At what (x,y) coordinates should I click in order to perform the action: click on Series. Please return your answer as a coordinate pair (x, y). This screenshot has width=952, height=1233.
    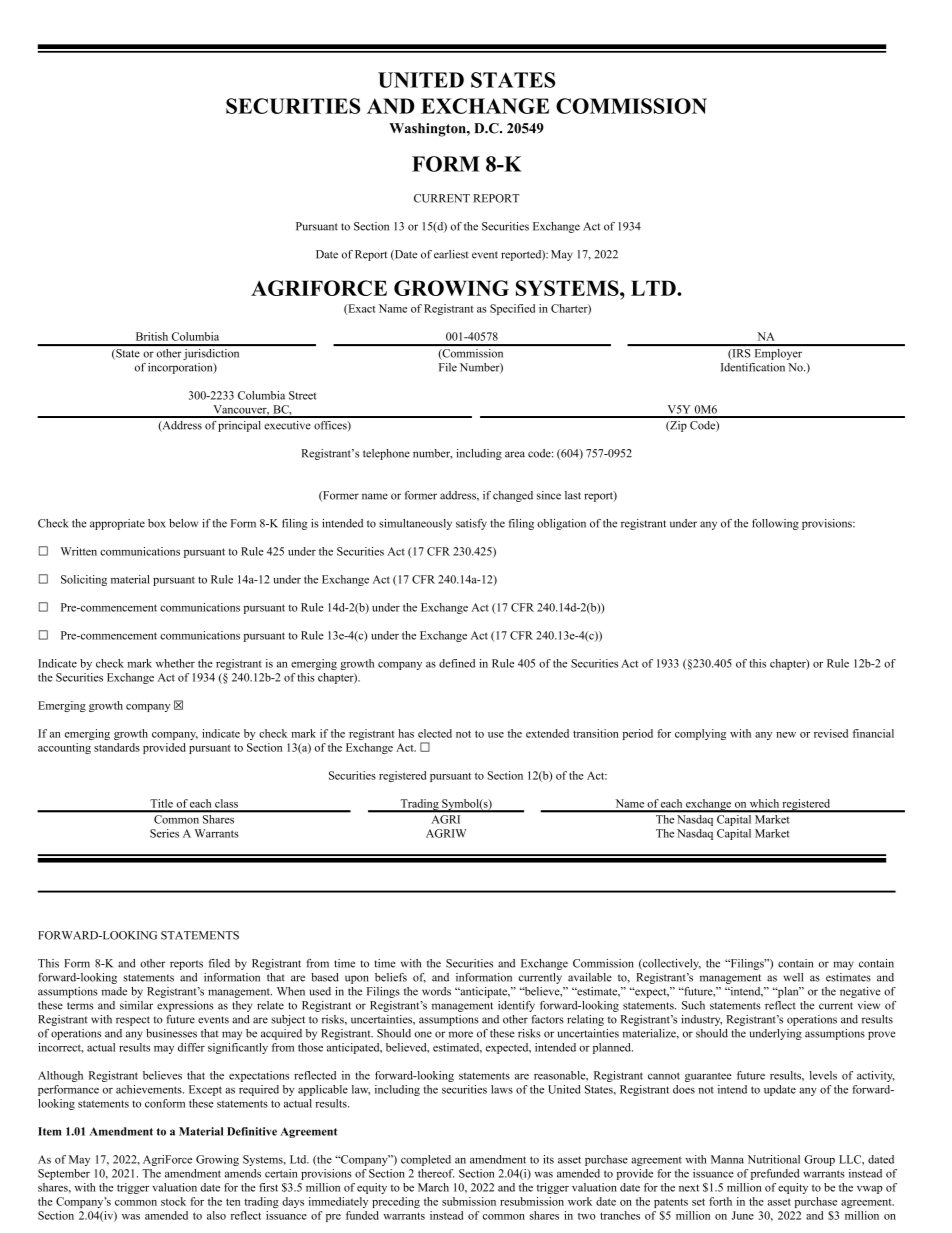
    Looking at the image, I should click on (164, 833).
